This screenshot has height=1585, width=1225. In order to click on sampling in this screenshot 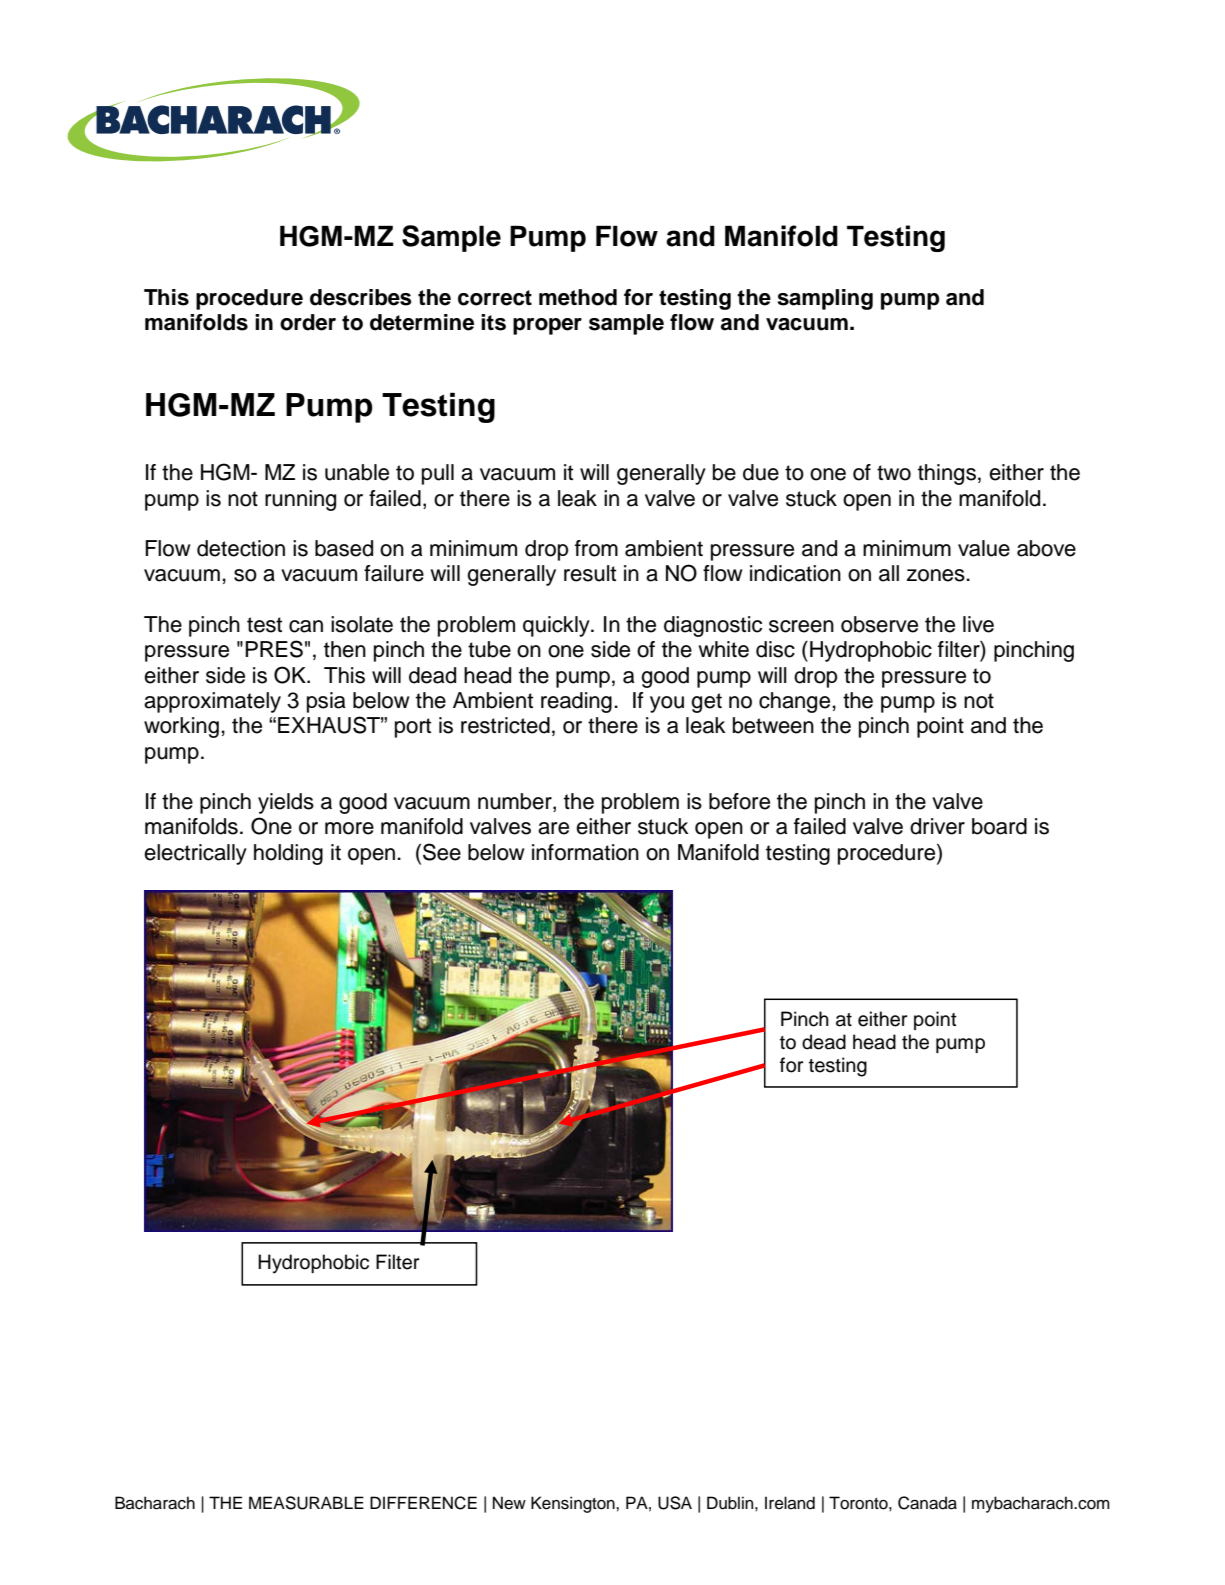, I will do `click(825, 299)`.
